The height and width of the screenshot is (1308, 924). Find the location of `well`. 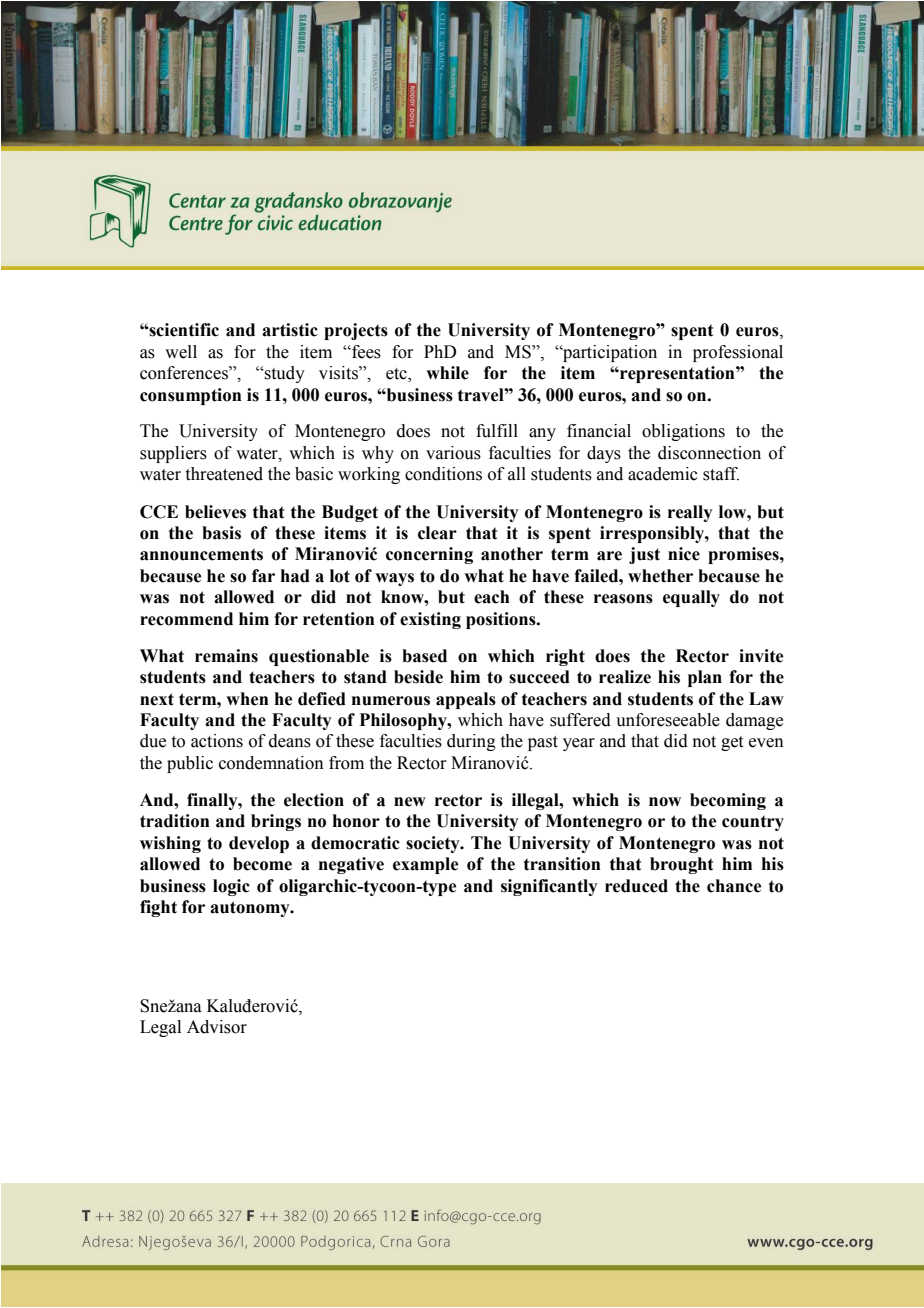

well is located at coordinates (181, 352).
